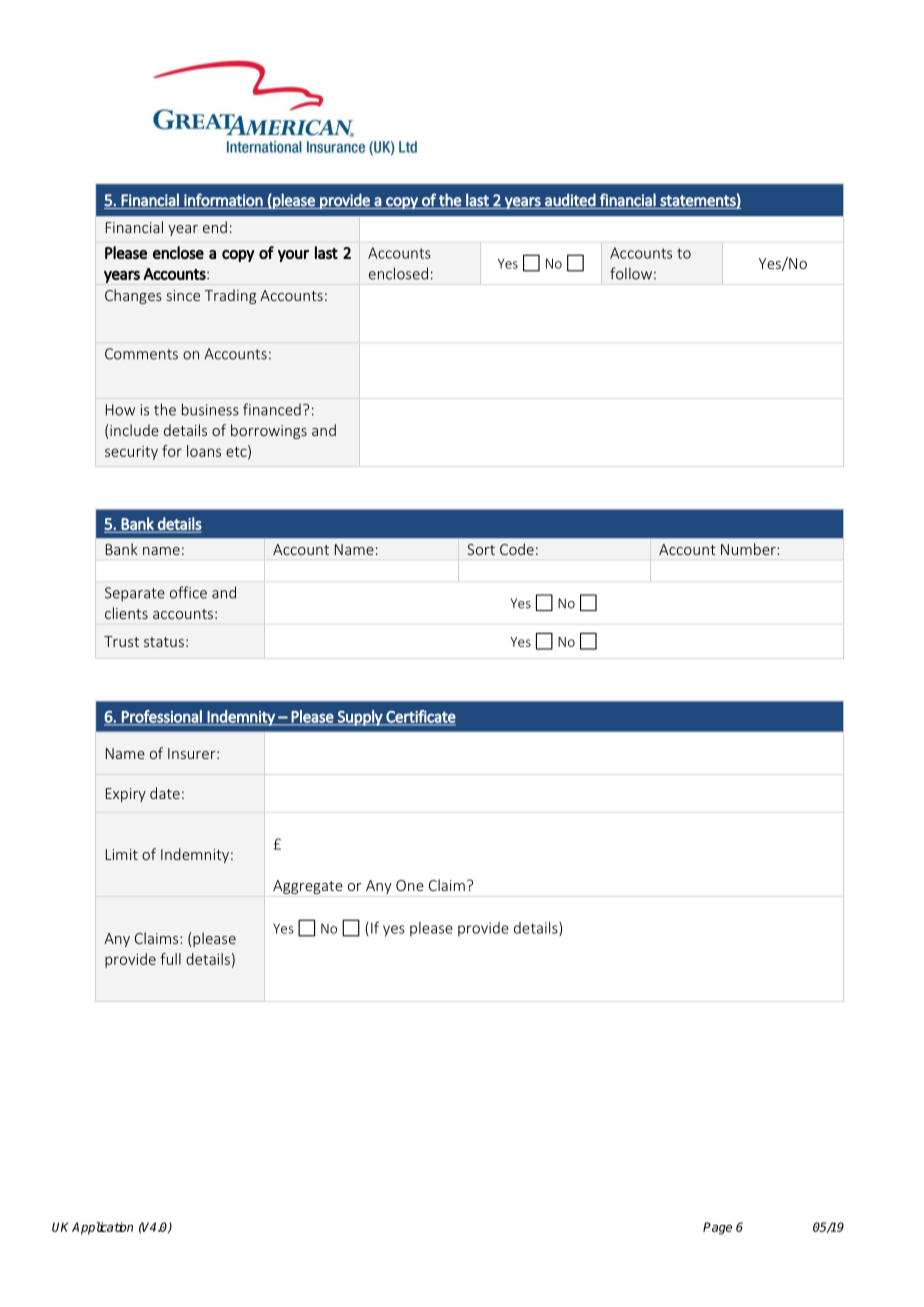  I want to click on office, so click(188, 592).
